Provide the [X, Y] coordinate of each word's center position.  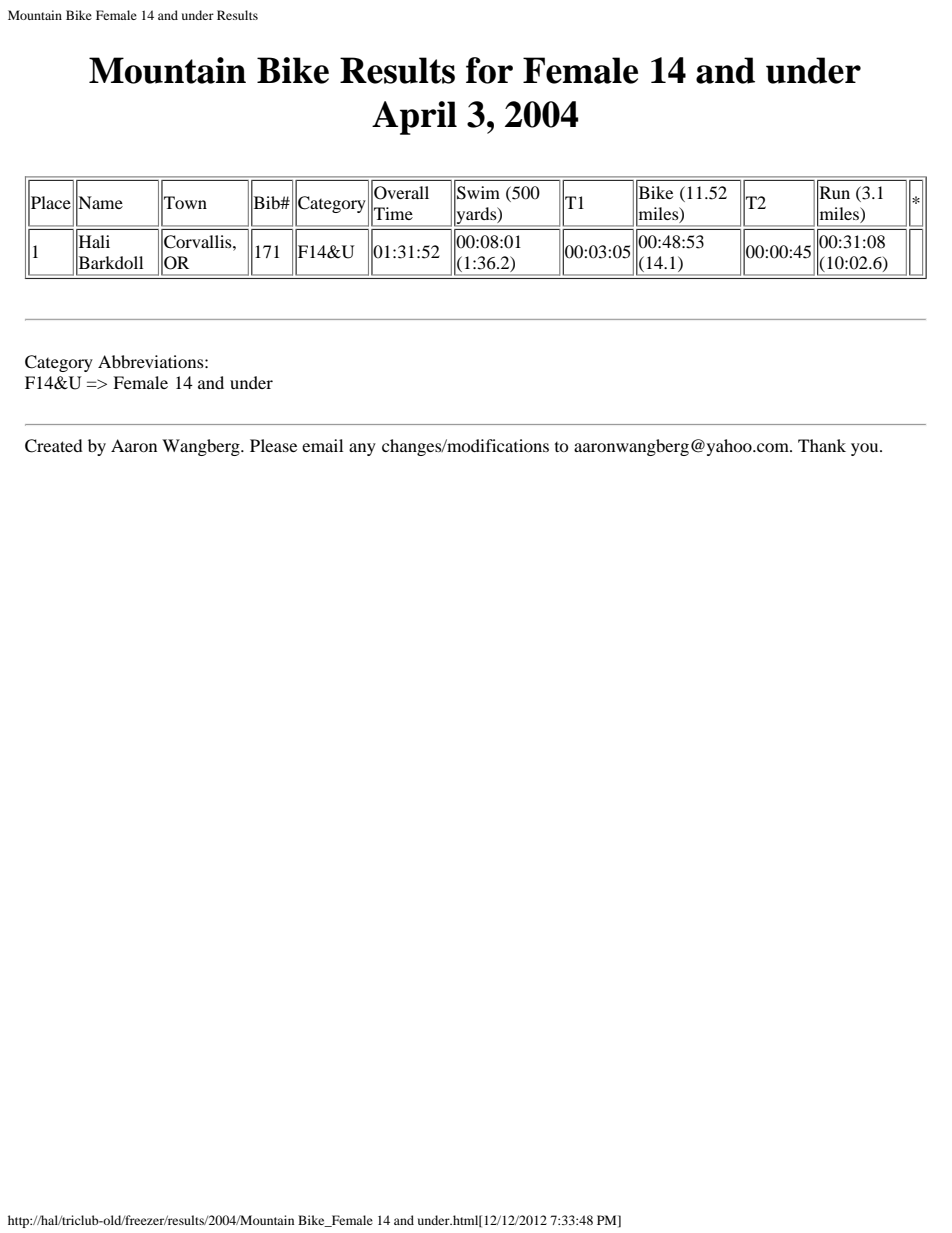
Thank [822, 445]
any [362, 449]
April [414, 118]
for [489, 70]
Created [54, 446]
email [322, 445]
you [866, 449]
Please [273, 445]
